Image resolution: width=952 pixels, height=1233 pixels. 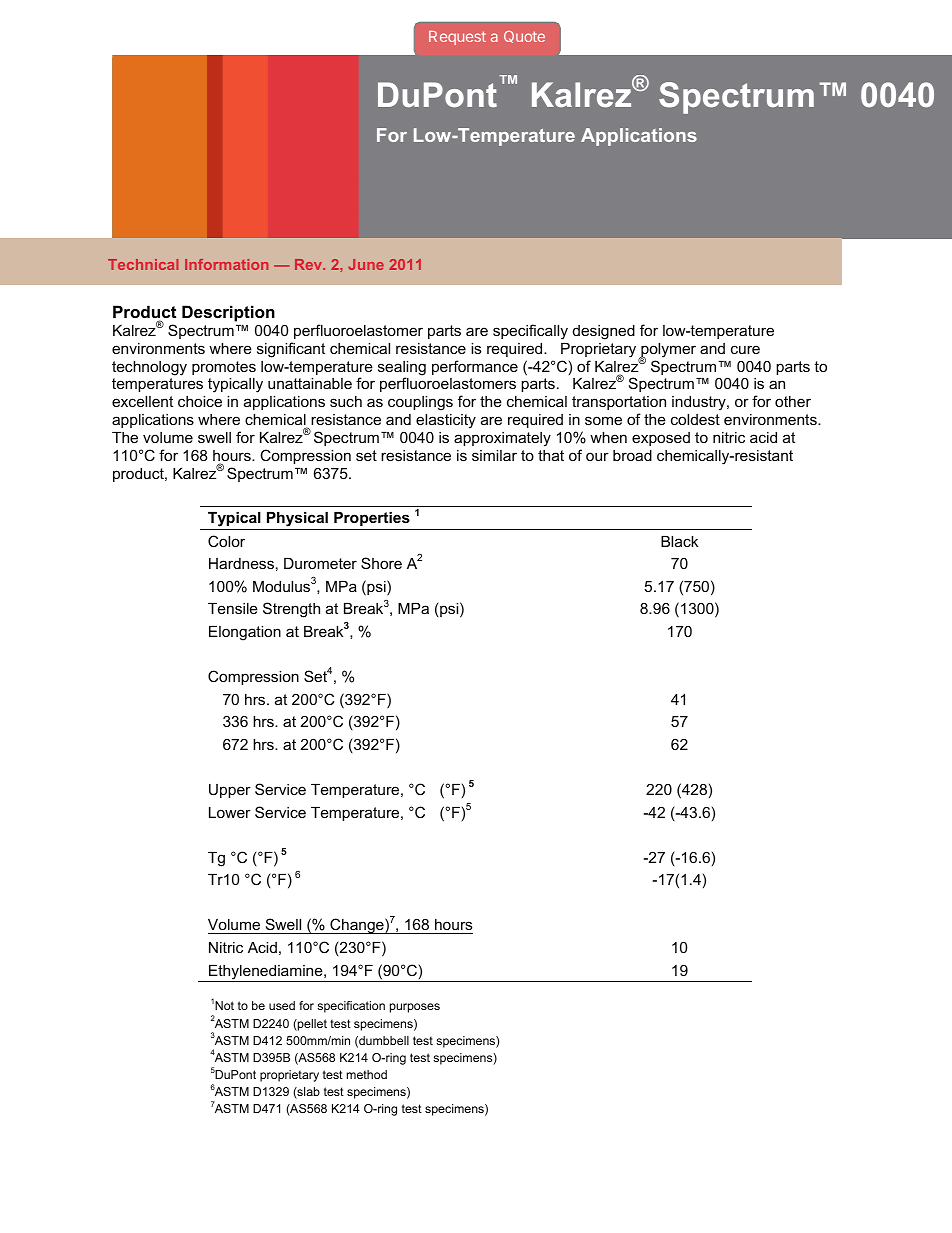 I want to click on cure, so click(x=745, y=349).
